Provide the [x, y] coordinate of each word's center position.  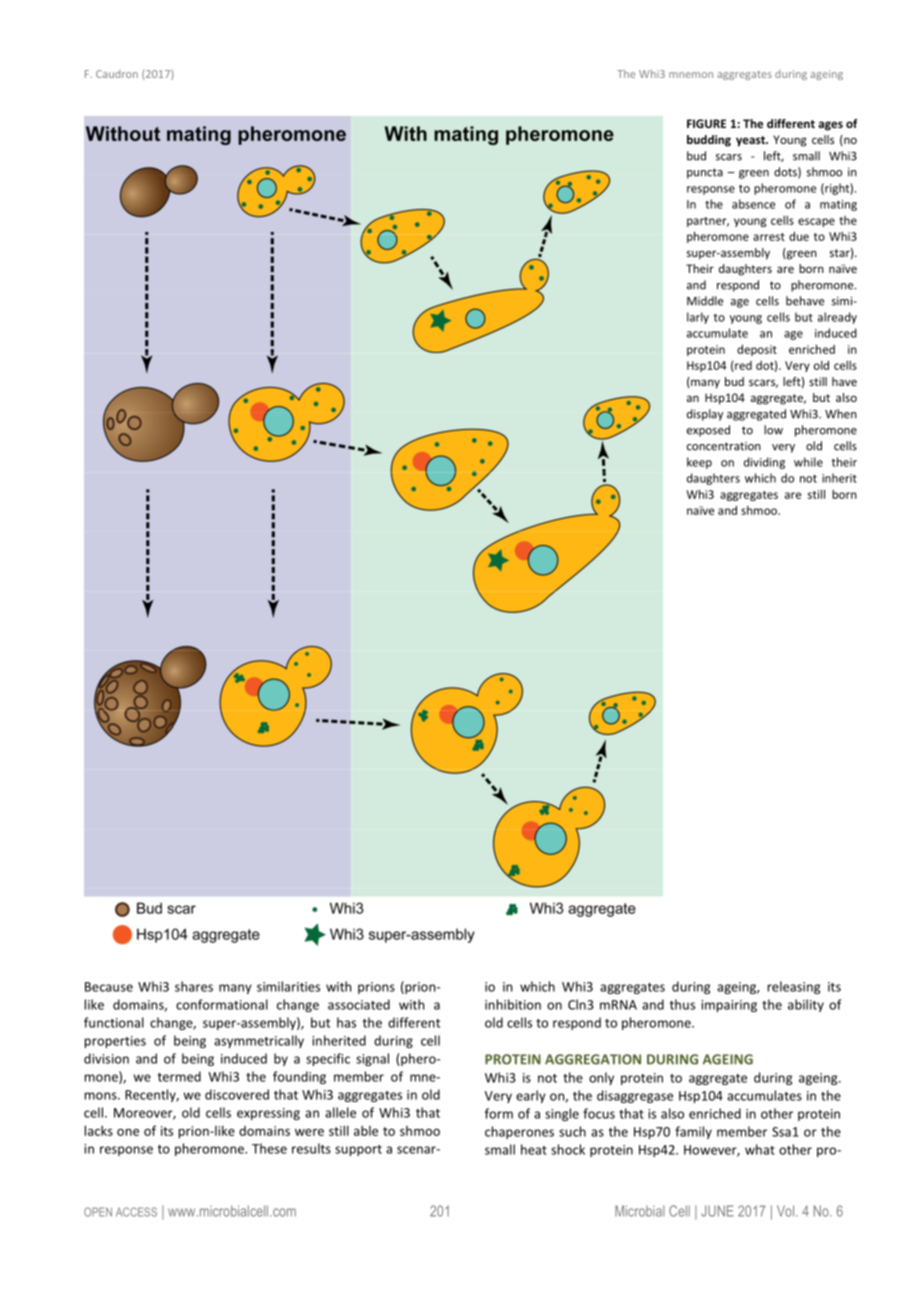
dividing [764, 463]
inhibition [513, 1004]
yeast [751, 141]
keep [699, 463]
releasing [794, 987]
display [705, 415]
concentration [724, 446]
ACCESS [136, 1212]
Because [109, 987]
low [773, 430]
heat [534, 1149]
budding [709, 141]
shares [194, 986]
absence [753, 204]
